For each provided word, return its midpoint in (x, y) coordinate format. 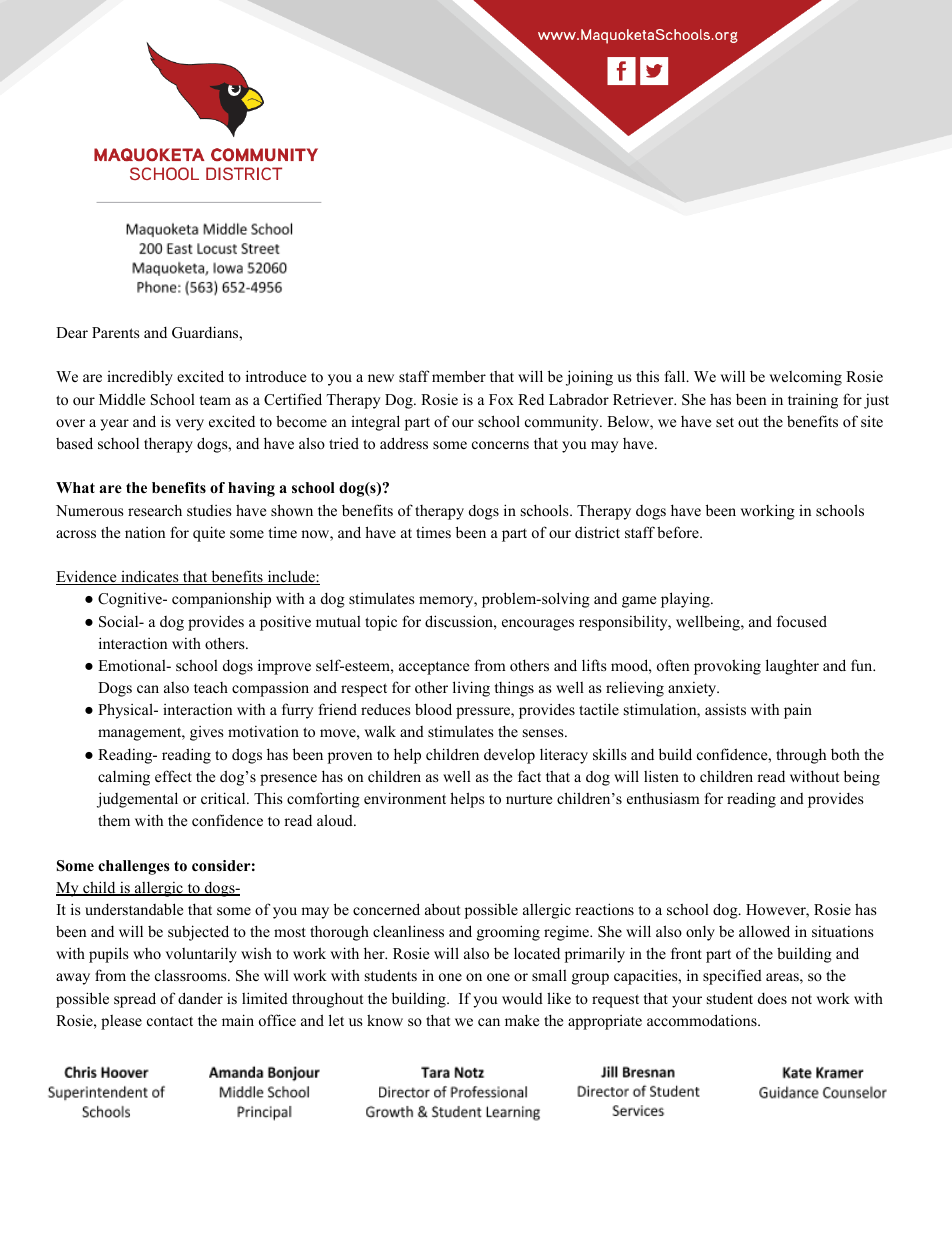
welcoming (805, 378)
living (471, 689)
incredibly (140, 378)
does (772, 998)
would (522, 998)
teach (211, 687)
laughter (792, 667)
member (459, 376)
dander (200, 998)
